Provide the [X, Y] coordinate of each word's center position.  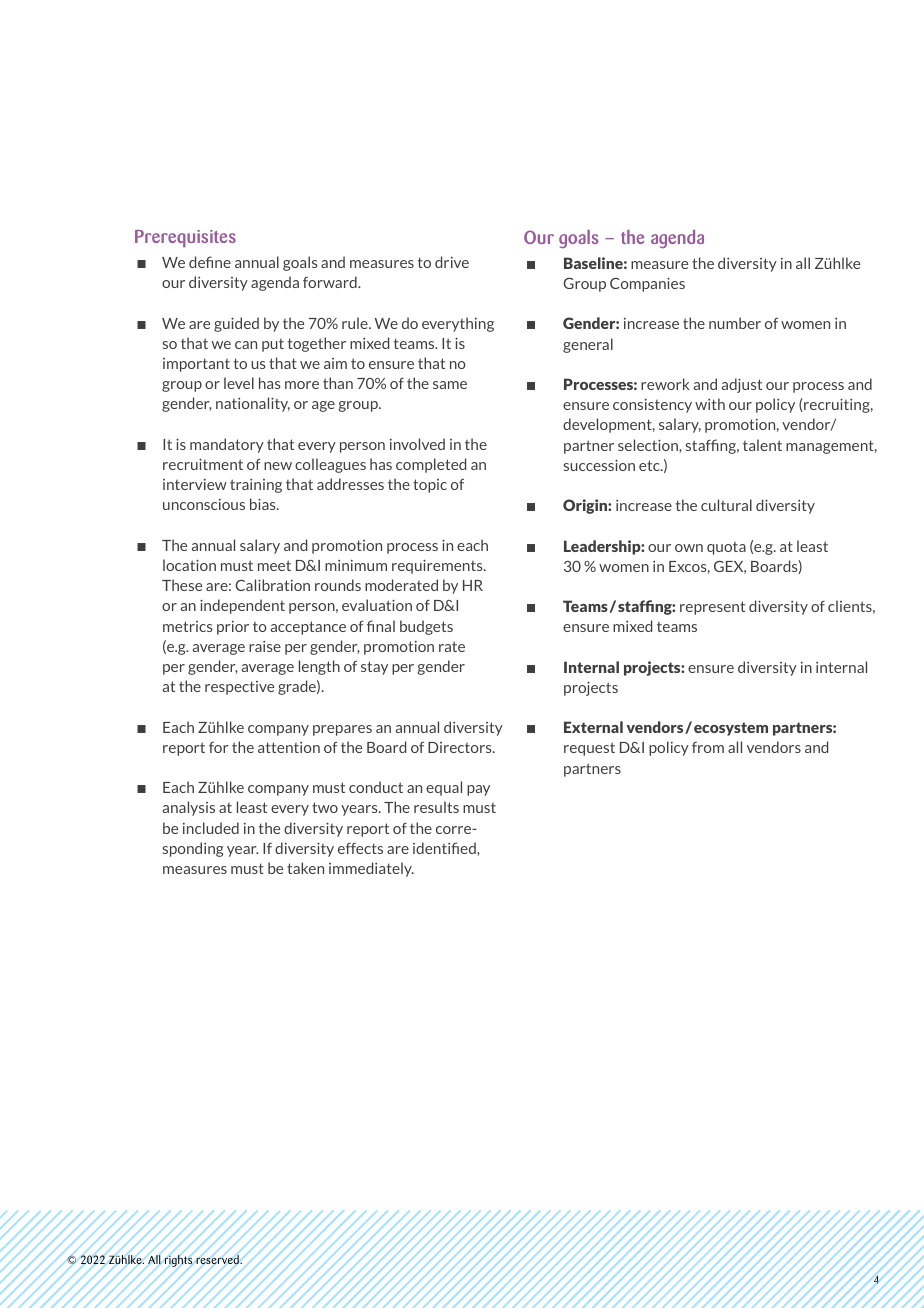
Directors [461, 747]
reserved [218, 1260]
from [708, 747]
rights [178, 1261]
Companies [647, 284]
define [210, 262]
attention [289, 747]
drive [452, 262]
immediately [371, 869]
